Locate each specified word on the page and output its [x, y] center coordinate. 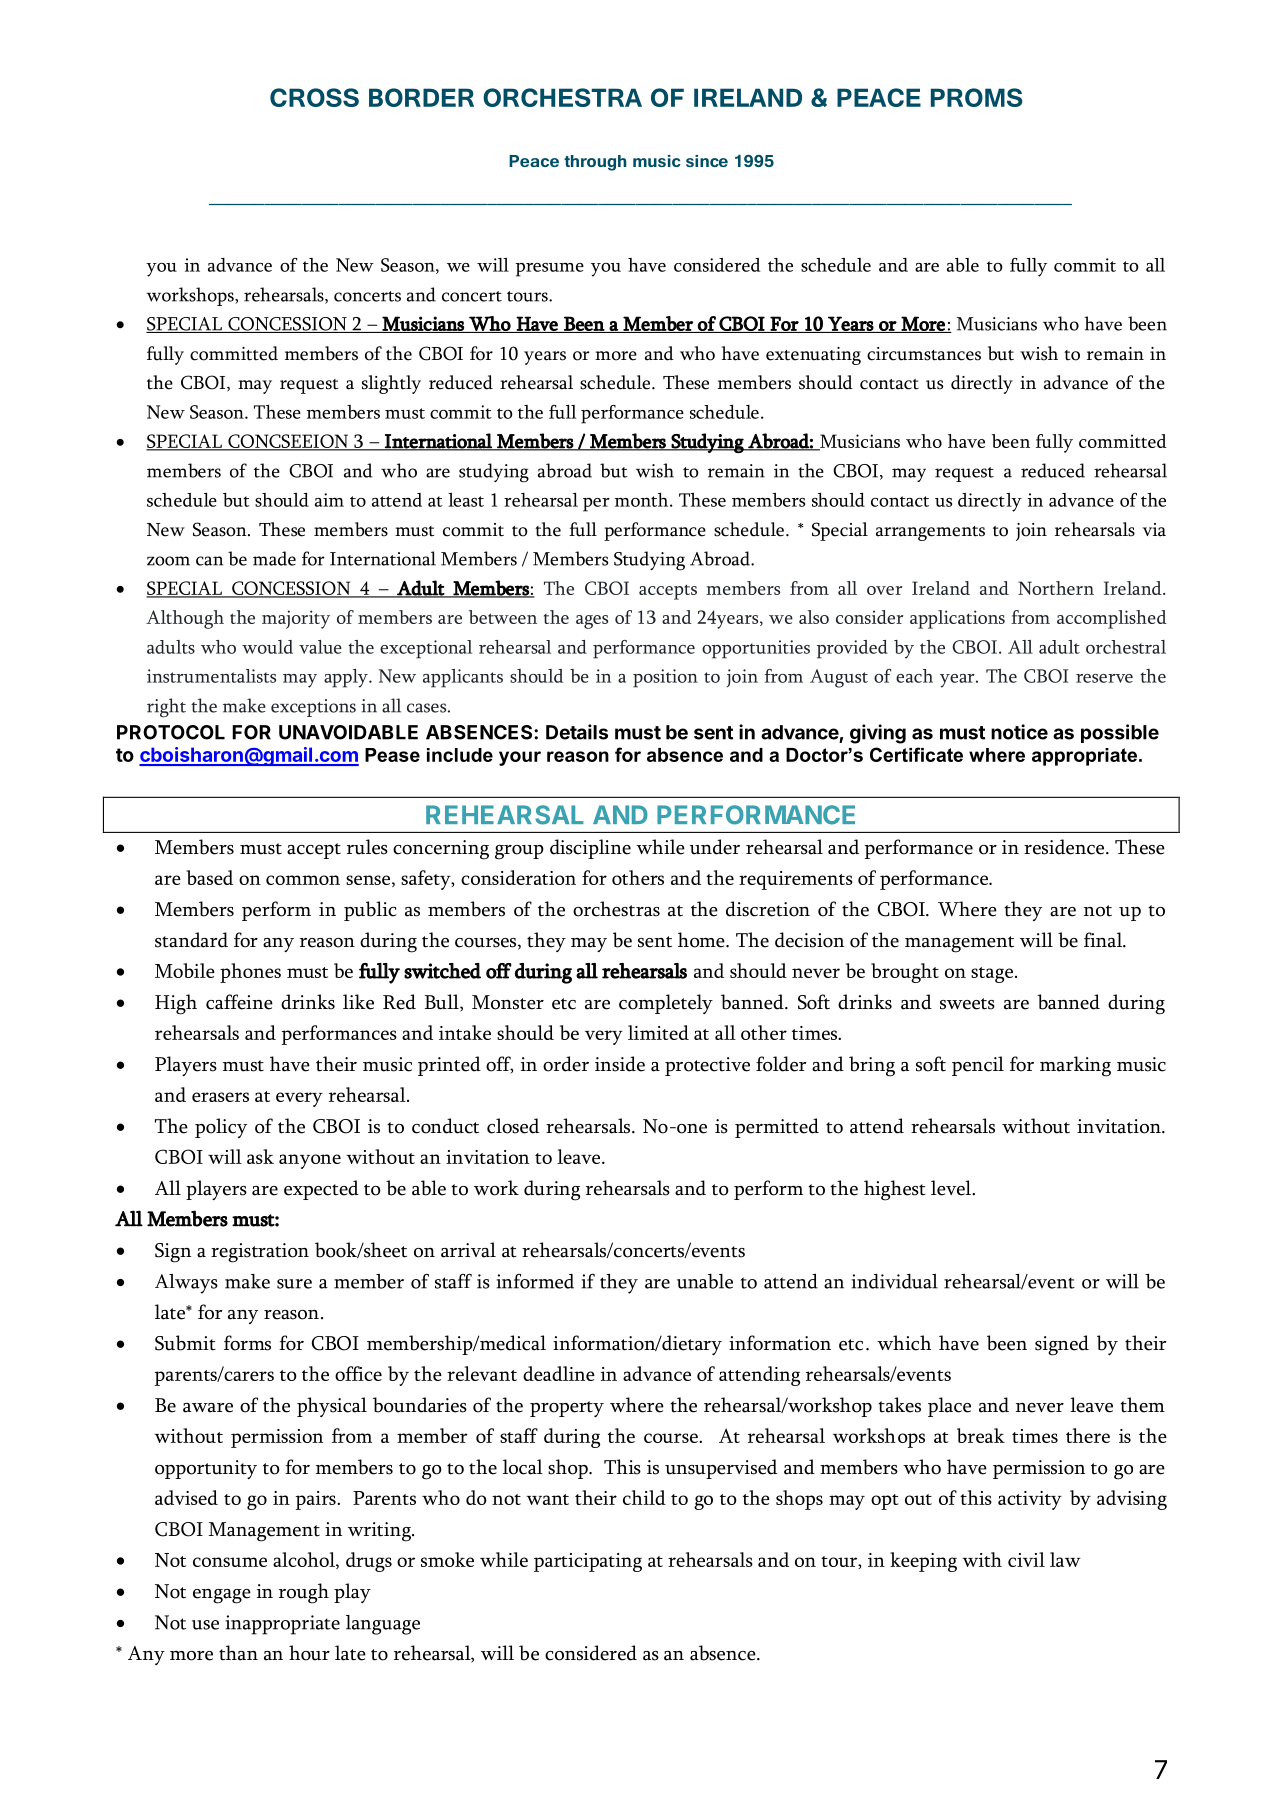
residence [1065, 847]
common [303, 880]
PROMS [977, 97]
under [715, 847]
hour [309, 1653]
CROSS [314, 97]
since [707, 161]
